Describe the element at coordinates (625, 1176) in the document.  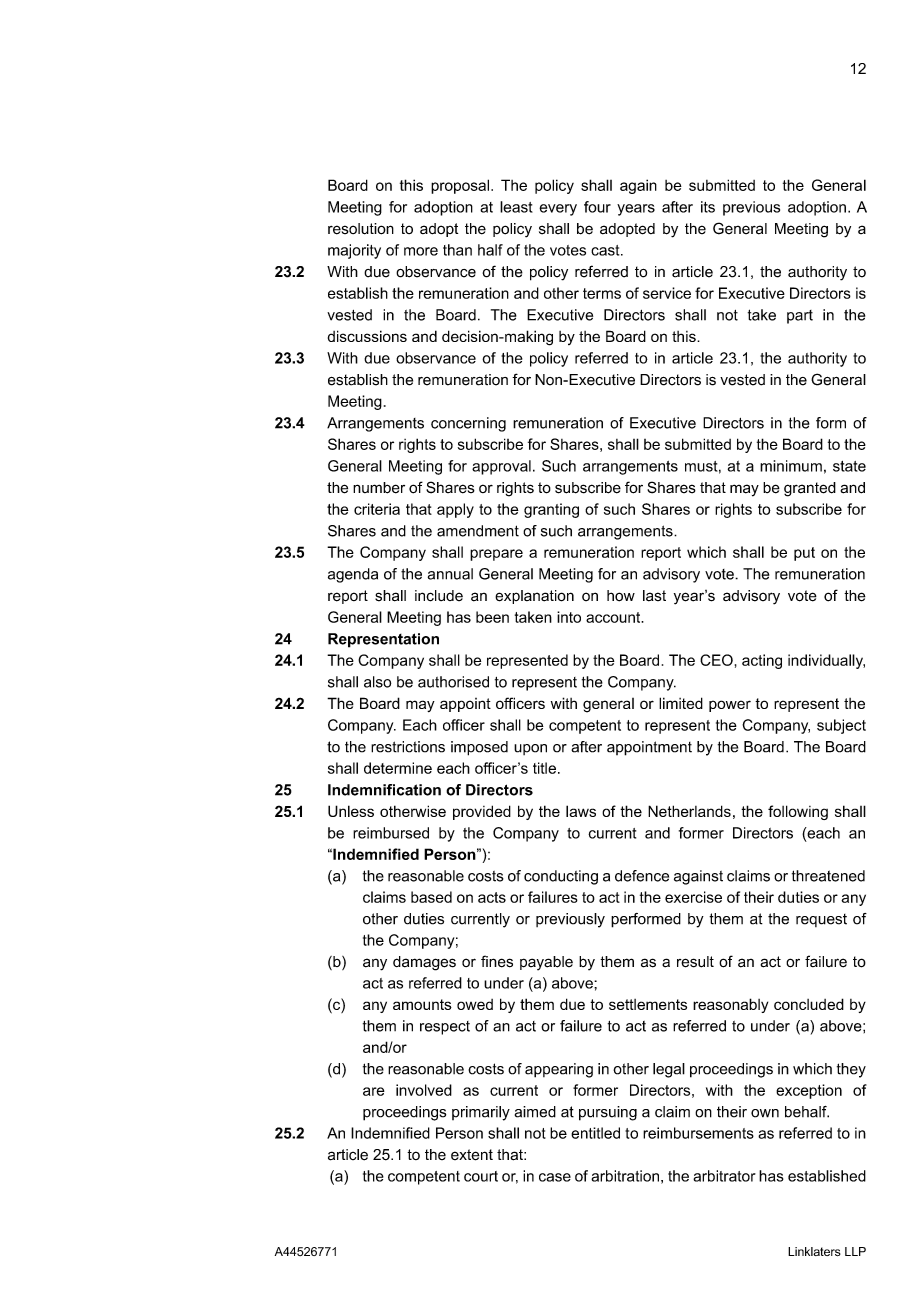
I see `arbitration` at that location.
